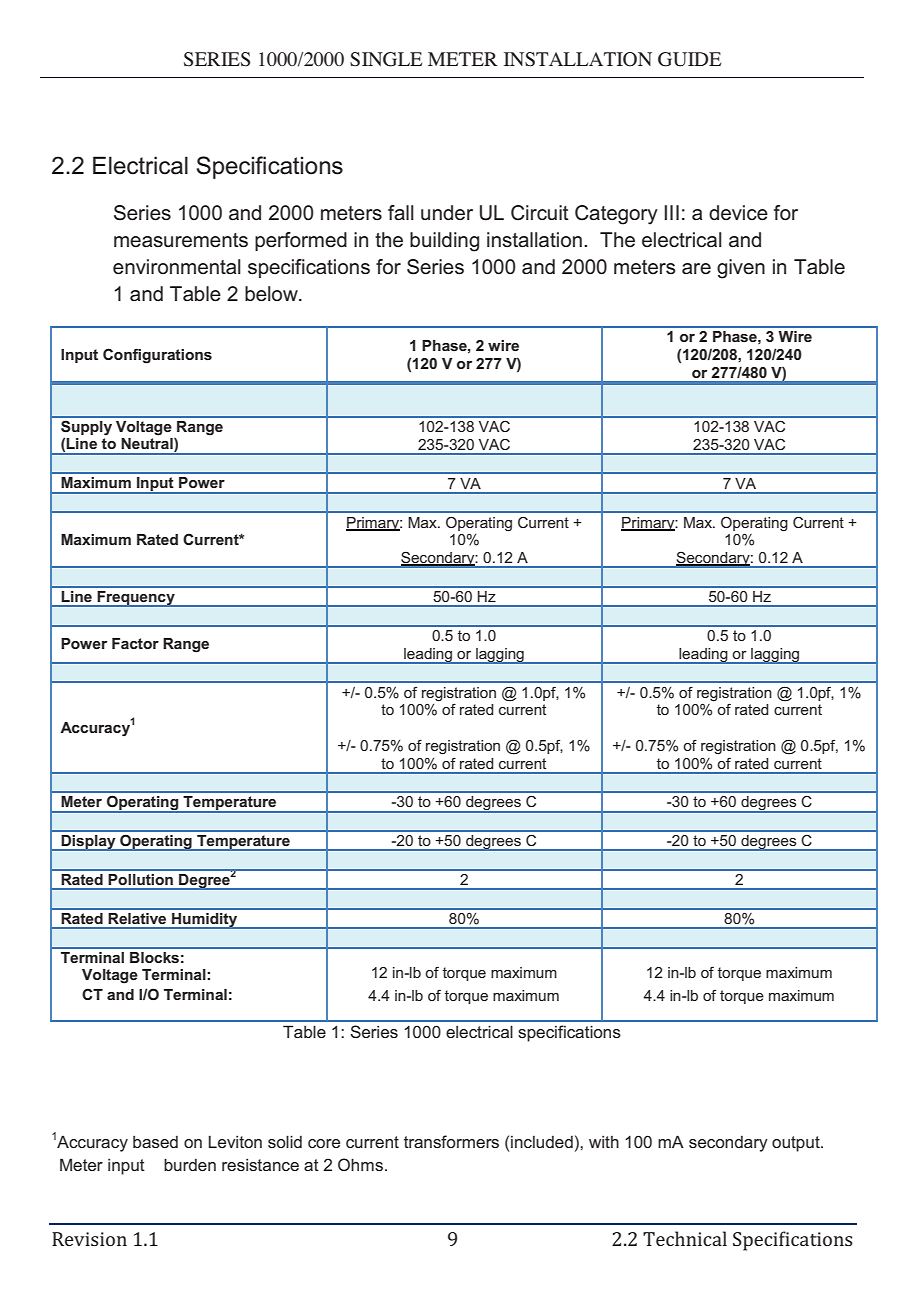  I want to click on below, so click(272, 294).
